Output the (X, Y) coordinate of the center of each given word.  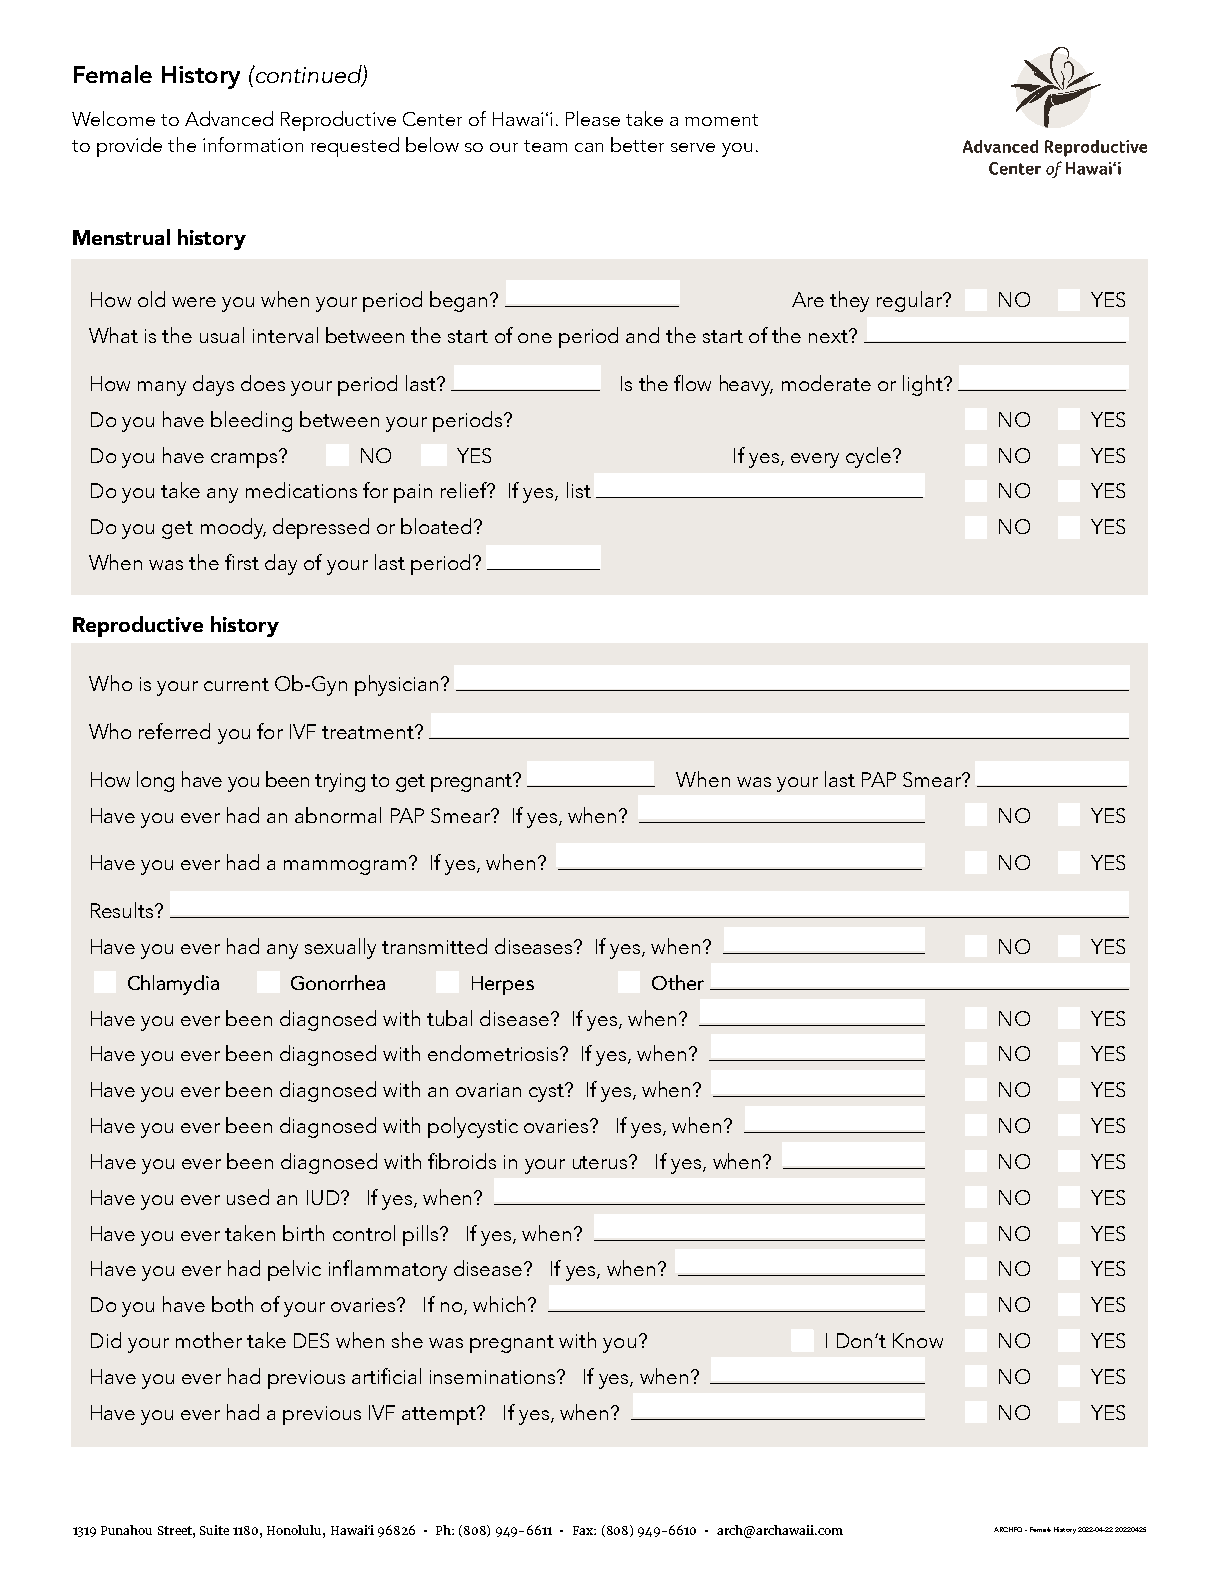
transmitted (434, 946)
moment (721, 120)
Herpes (503, 985)
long (155, 781)
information (253, 144)
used (248, 1197)
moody (233, 528)
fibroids (462, 1161)
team (545, 146)
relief (465, 490)
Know (918, 1340)
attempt (440, 1416)
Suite (214, 1530)
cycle (868, 457)
